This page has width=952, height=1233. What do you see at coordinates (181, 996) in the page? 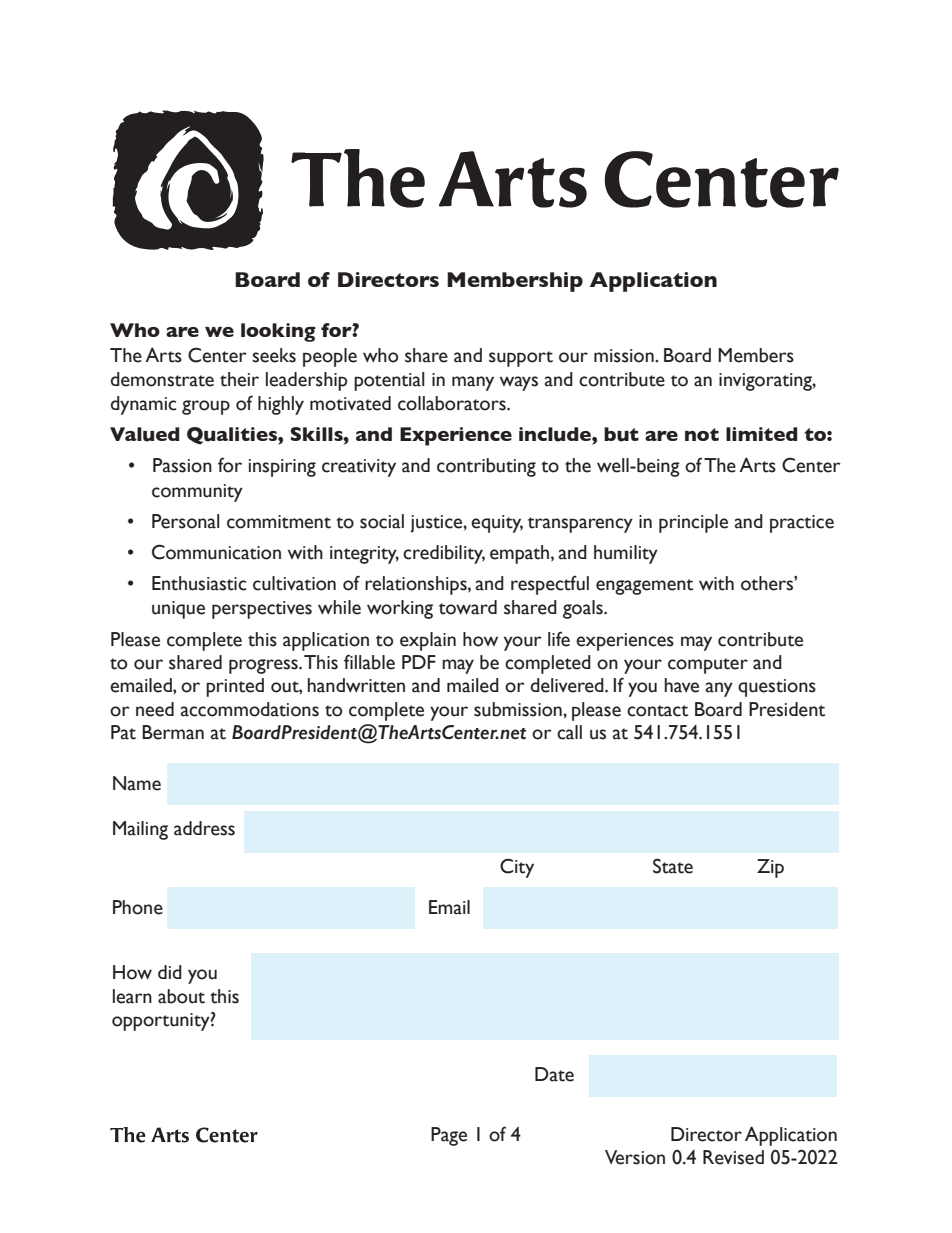
I see `about` at bounding box center [181, 996].
